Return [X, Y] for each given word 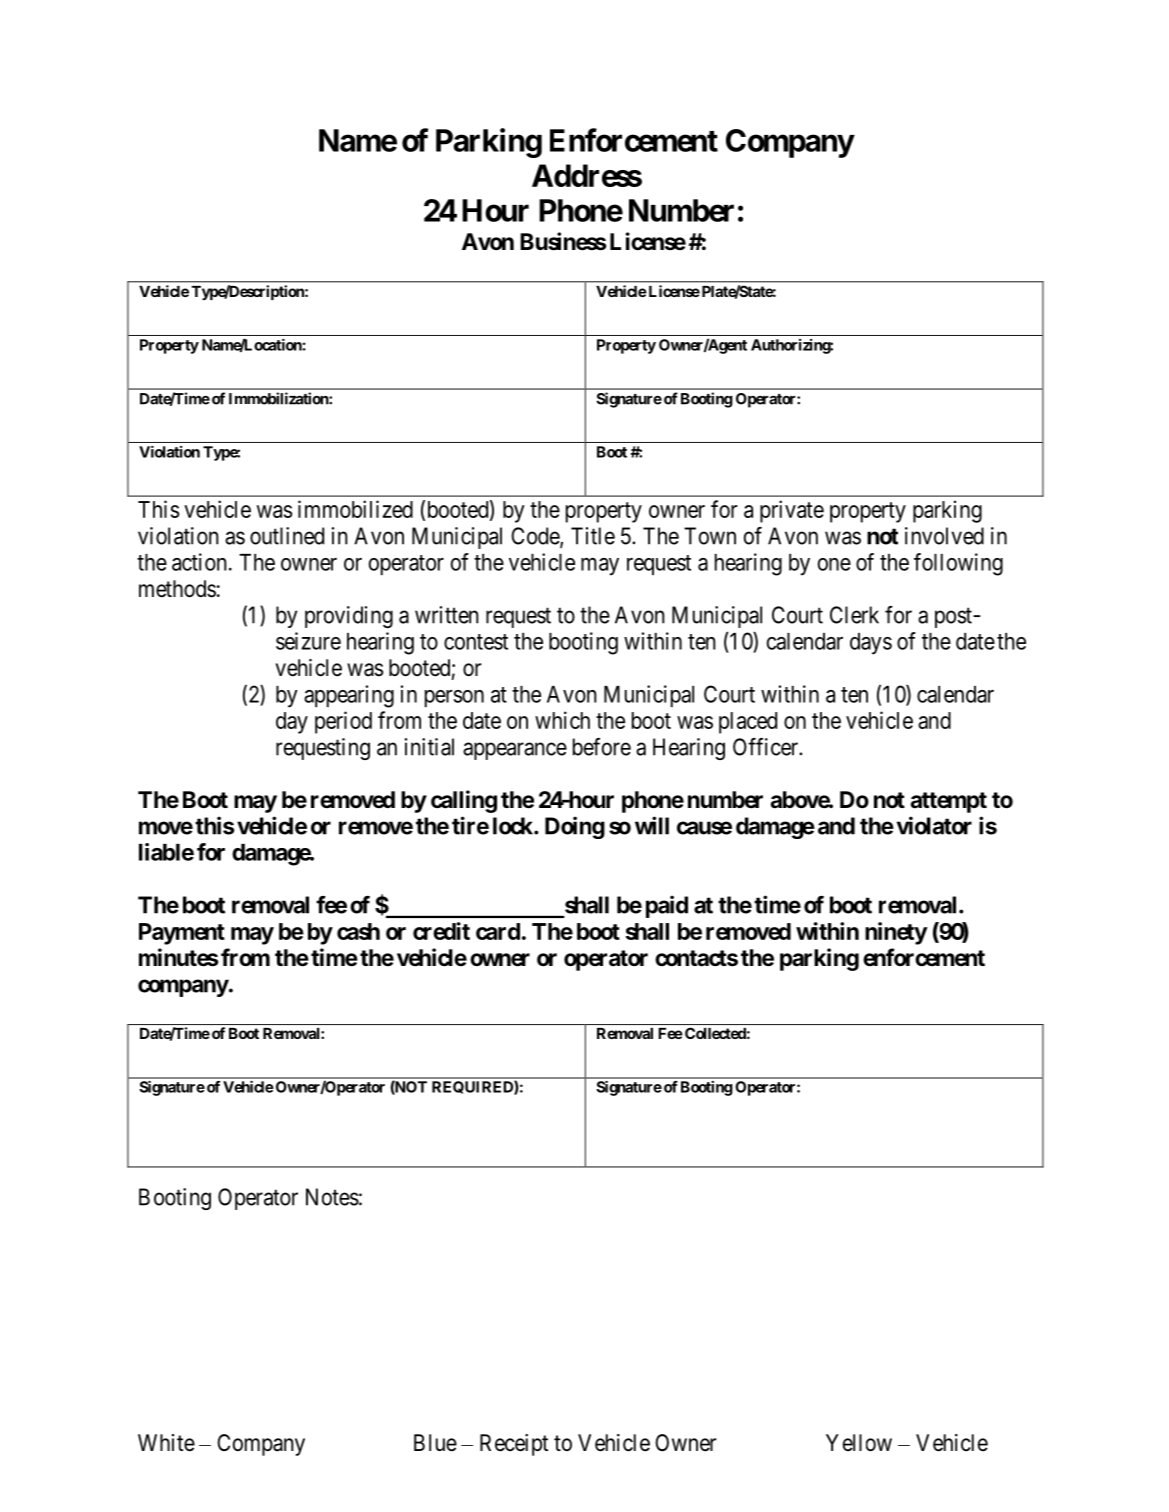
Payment [182, 934]
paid [667, 906]
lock [514, 826]
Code [536, 537]
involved [944, 536]
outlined [287, 536]
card [498, 931]
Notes [332, 1197]
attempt [949, 802]
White [166, 1443]
